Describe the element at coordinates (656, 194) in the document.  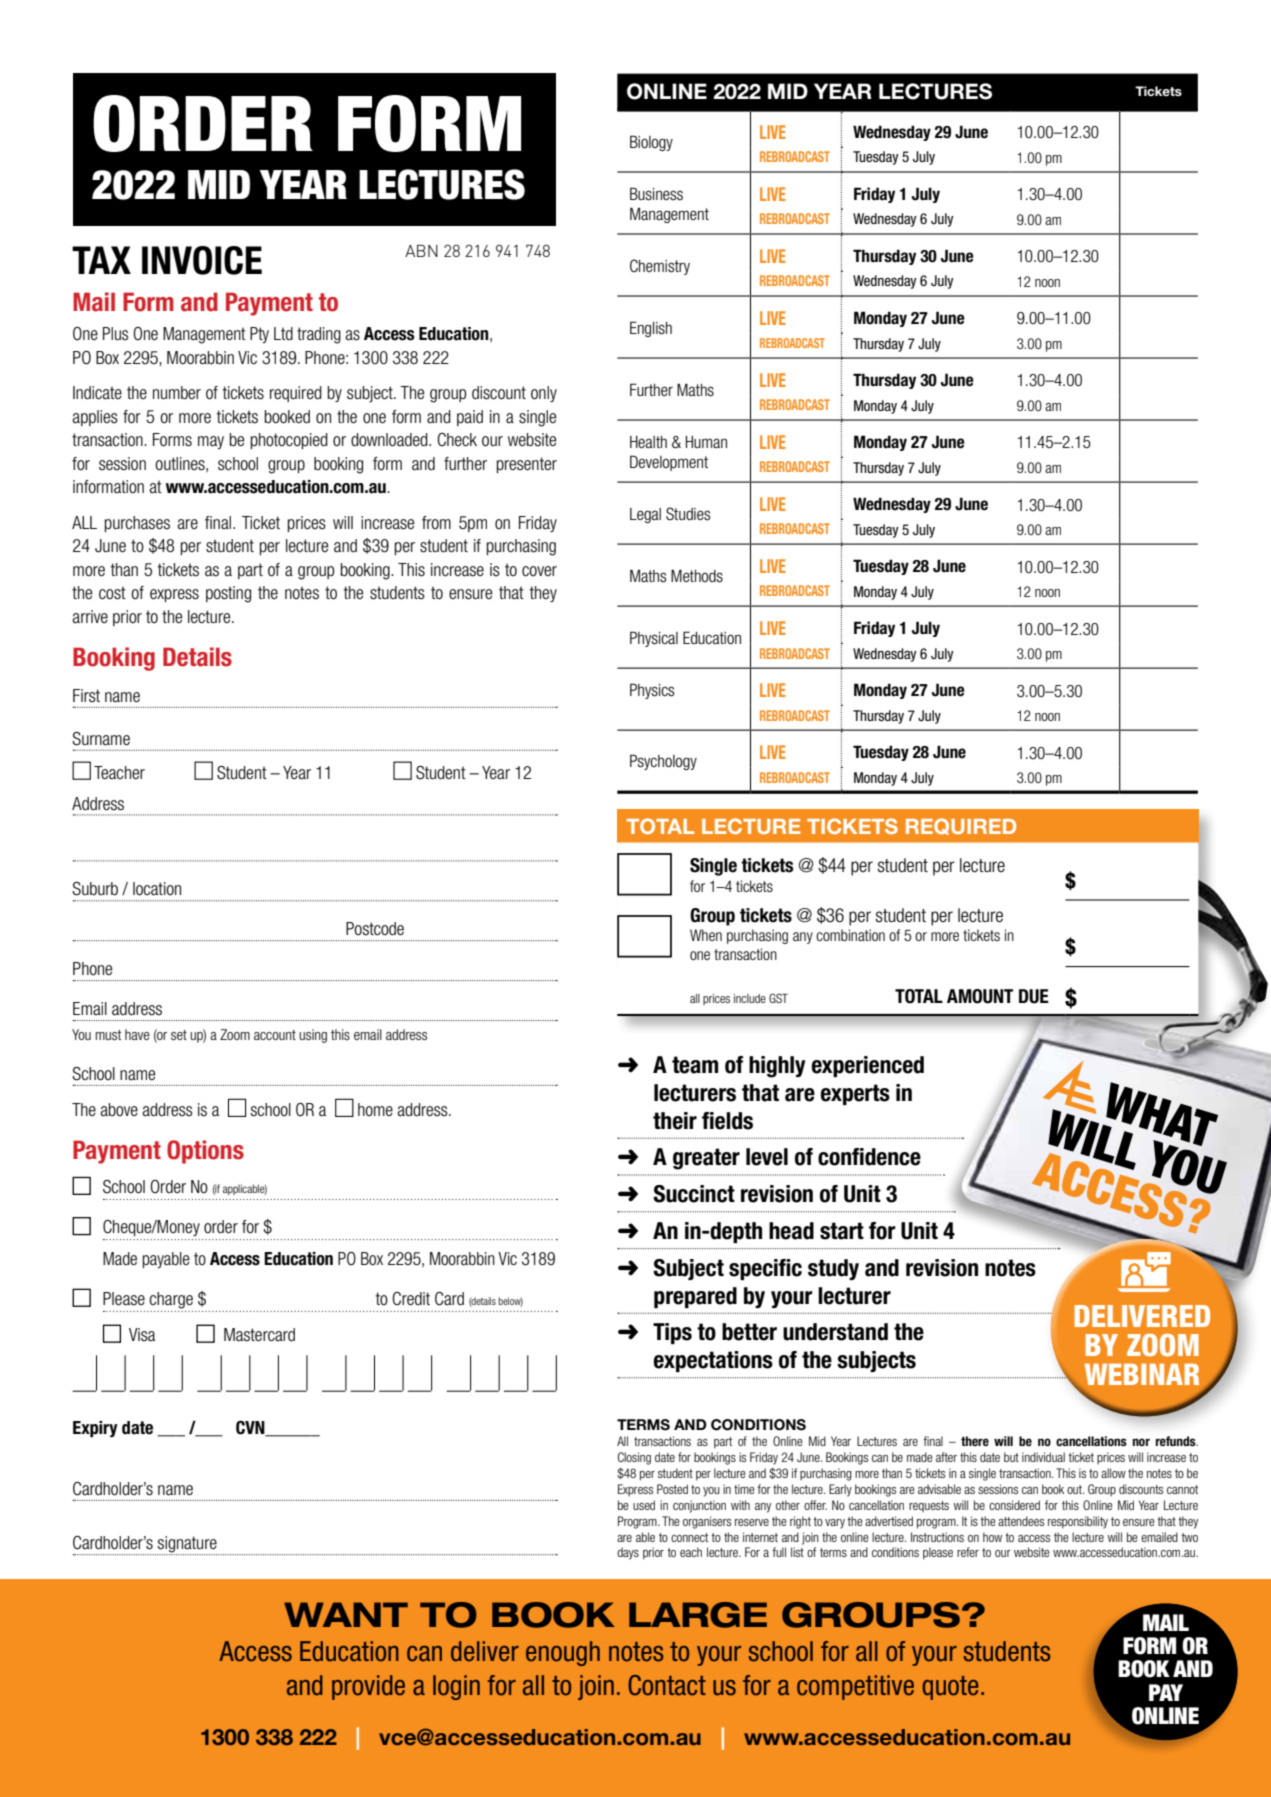
I see `Business` at that location.
